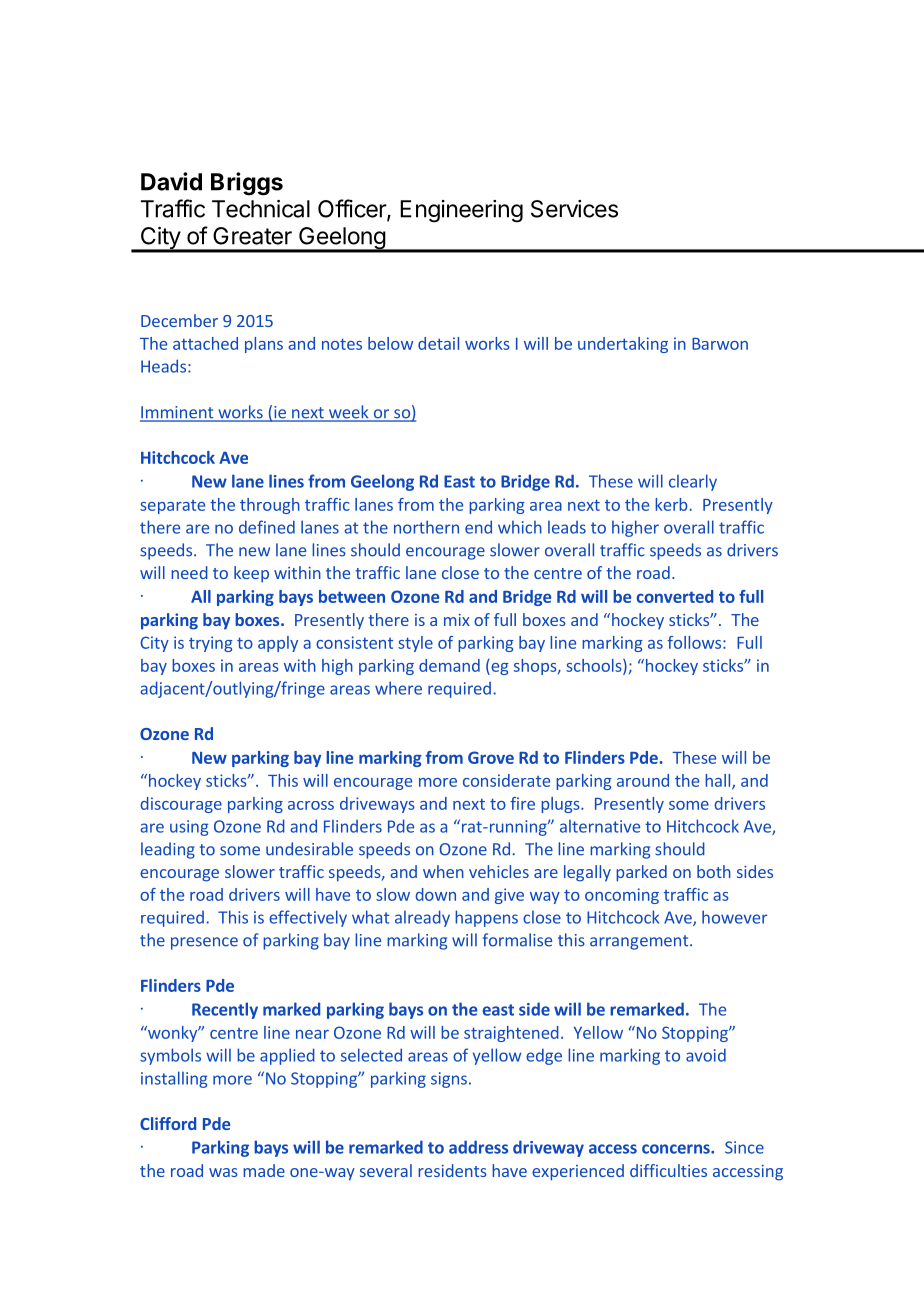 The image size is (924, 1309). What do you see at coordinates (443, 871) in the screenshot?
I see `when` at bounding box center [443, 871].
